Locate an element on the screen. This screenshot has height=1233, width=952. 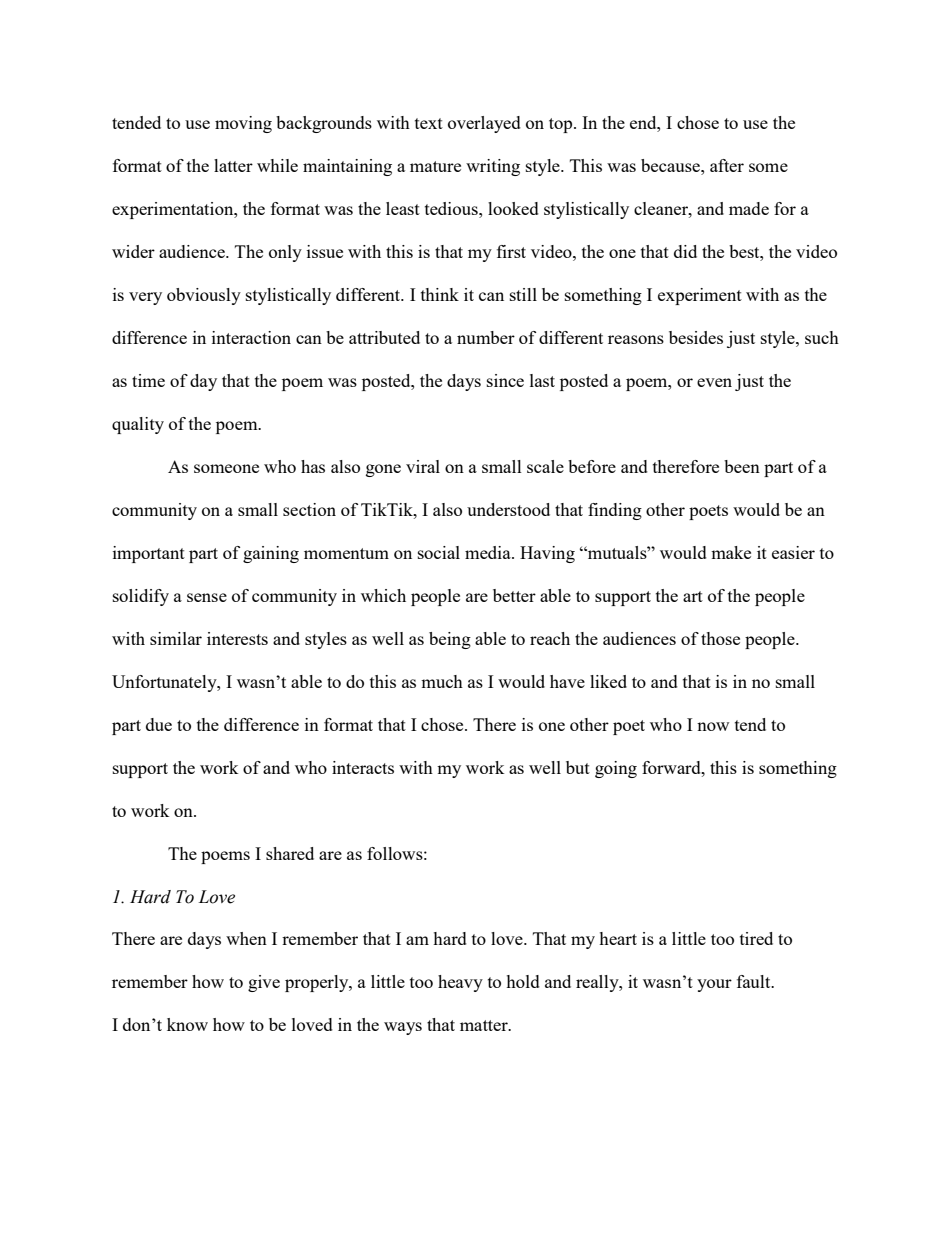
interacts is located at coordinates (363, 767).
